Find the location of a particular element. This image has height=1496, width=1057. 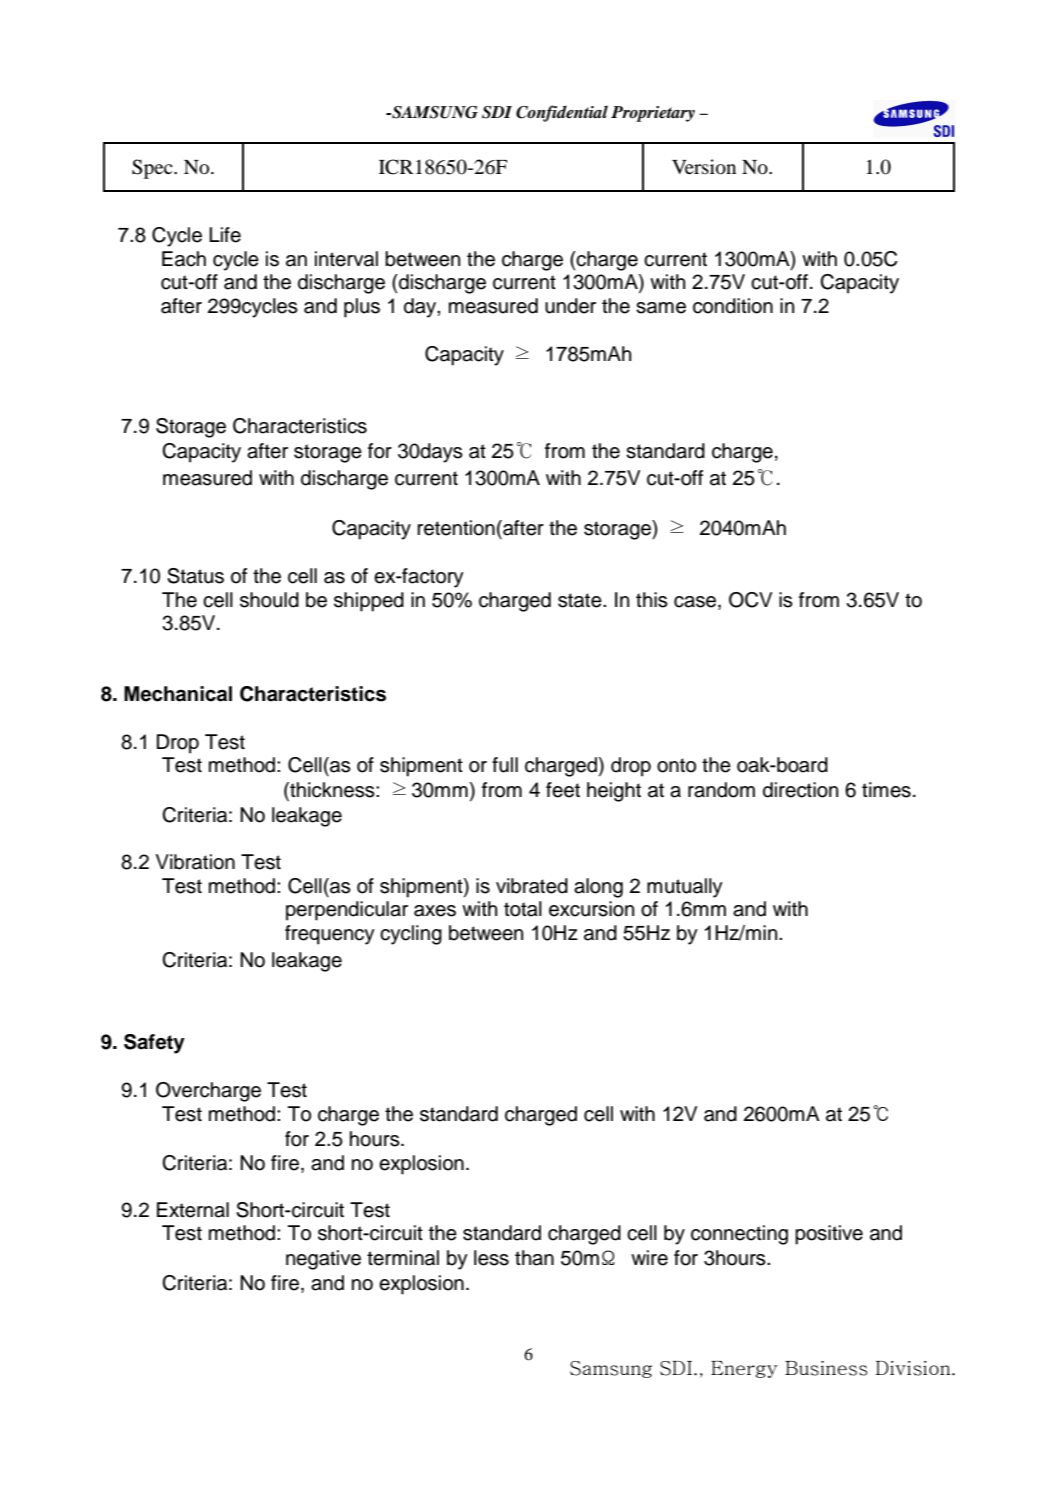

negative is located at coordinates (323, 1260).
